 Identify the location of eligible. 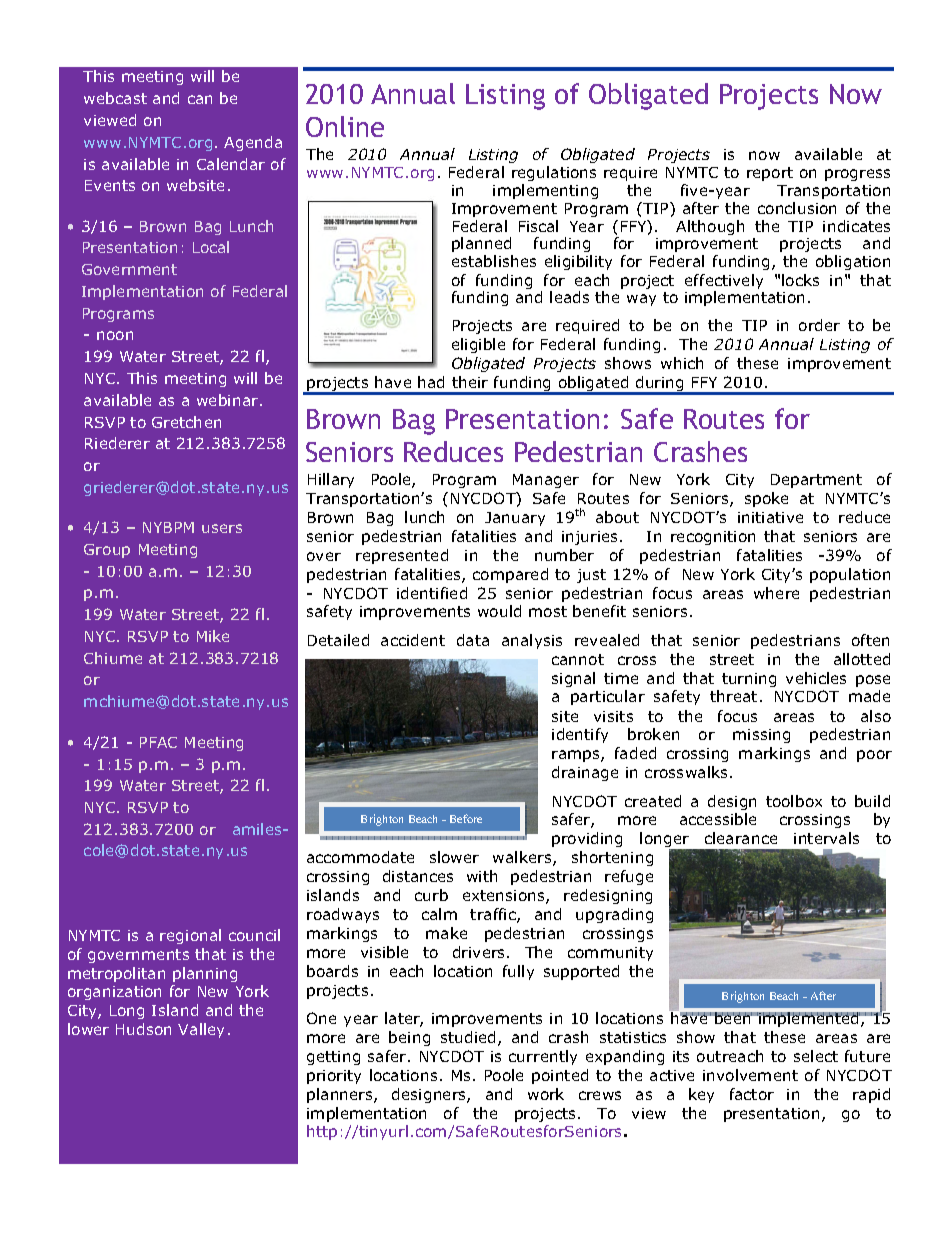
(478, 345).
